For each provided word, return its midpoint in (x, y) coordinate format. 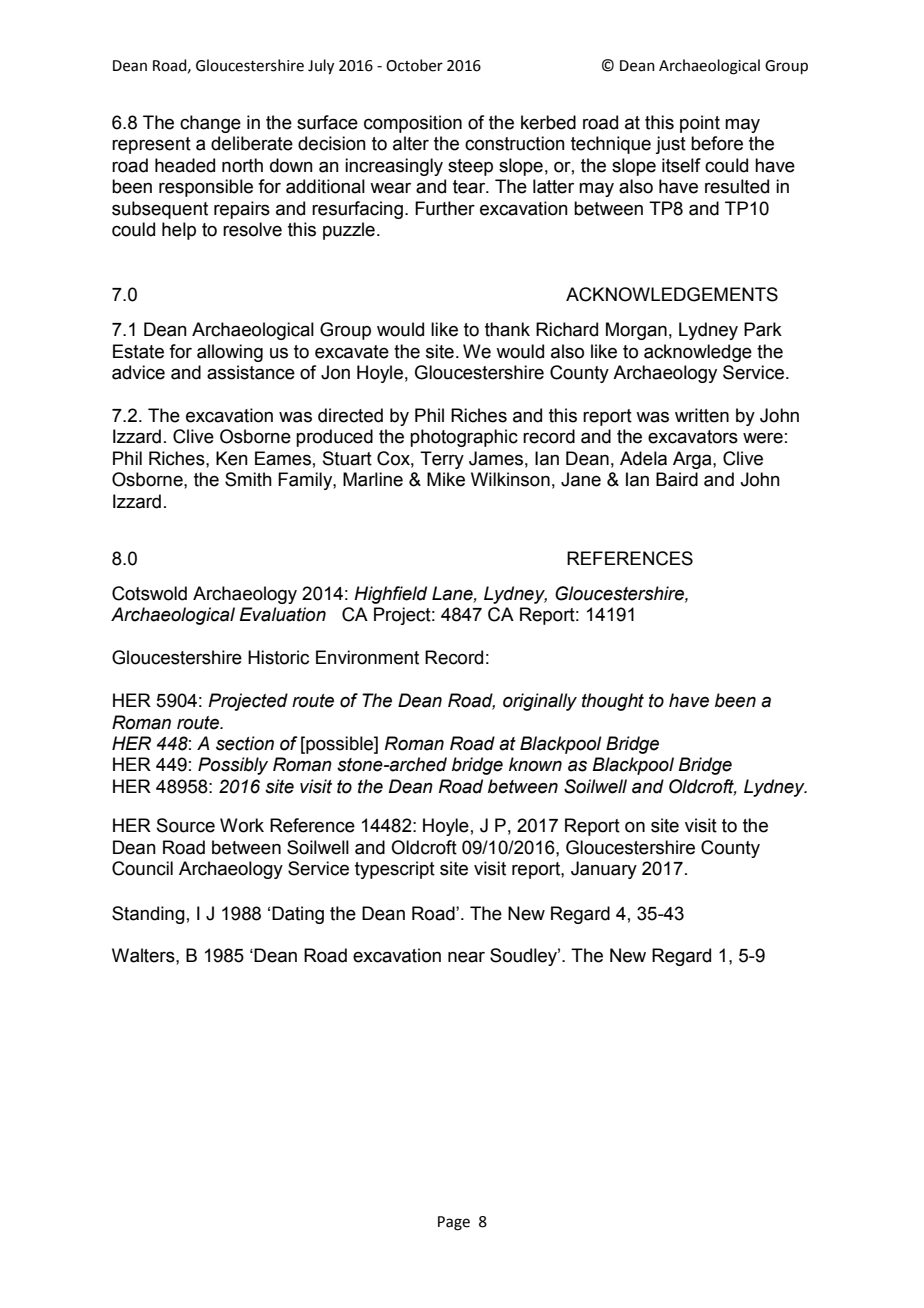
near (466, 957)
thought (613, 702)
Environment (367, 657)
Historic (278, 657)
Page (454, 1223)
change (210, 124)
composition (413, 124)
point (700, 124)
